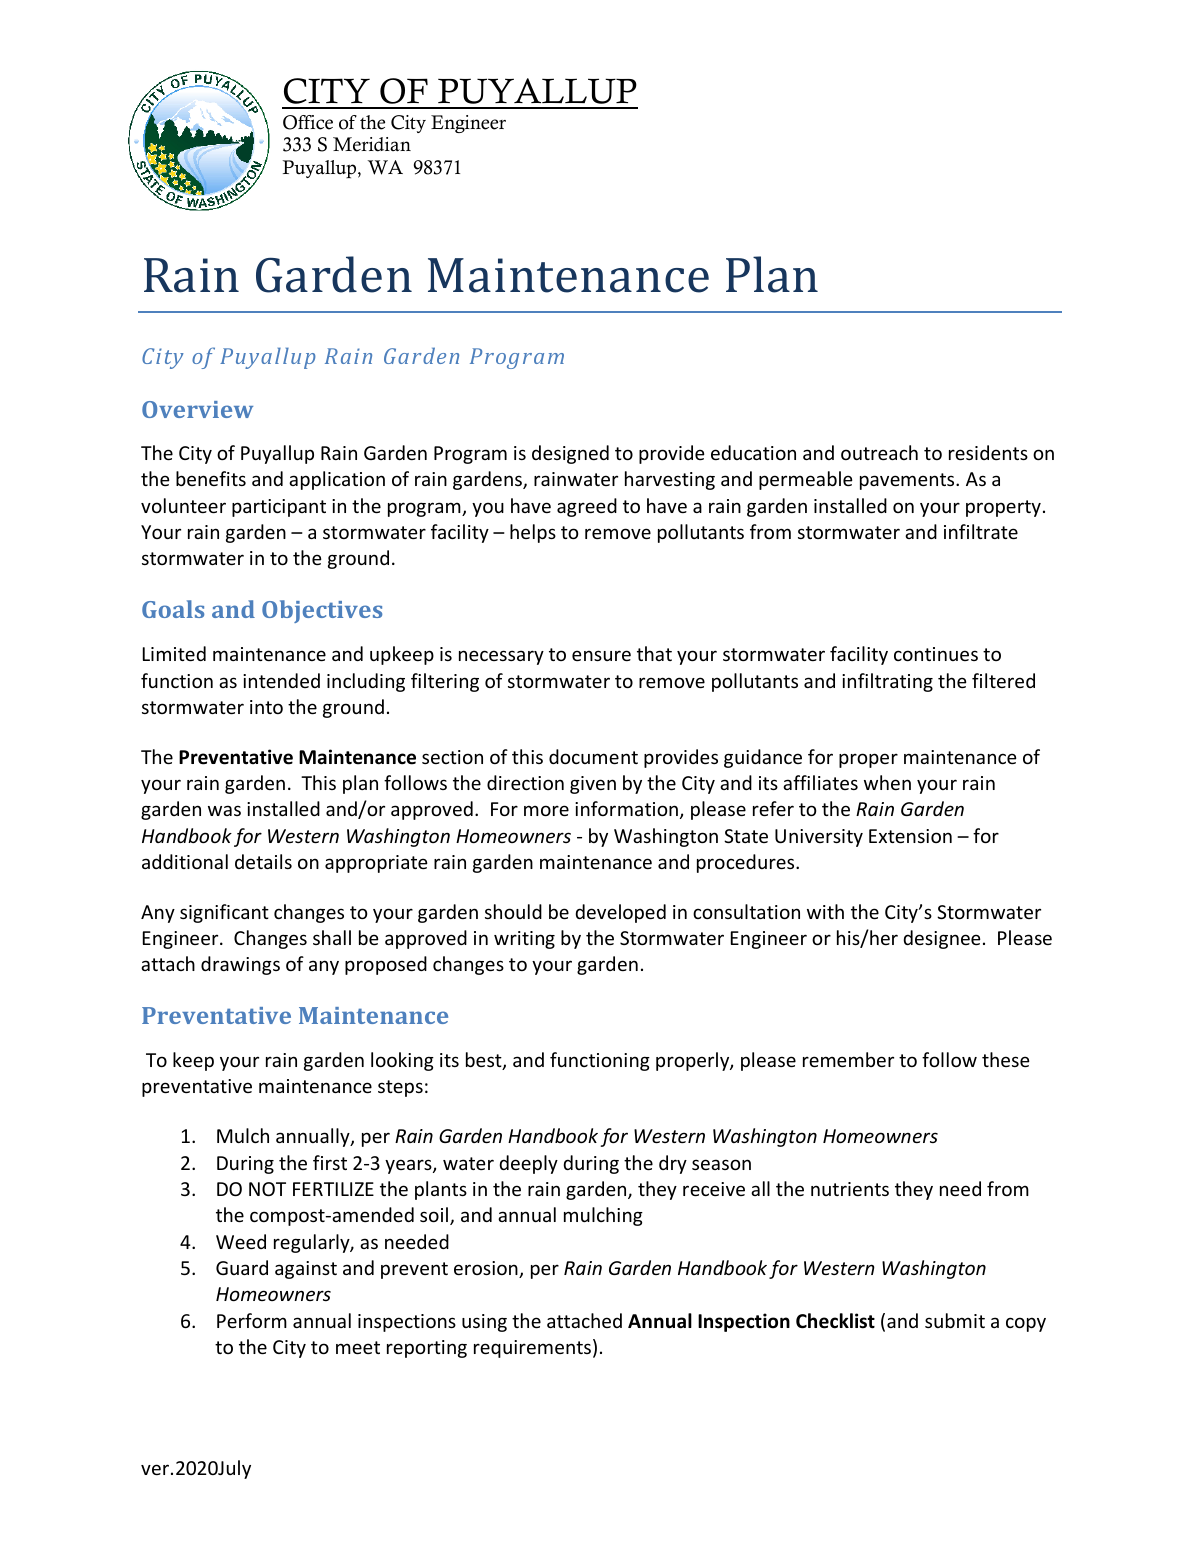 This screenshot has height=1552, width=1200. Describe the element at coordinates (570, 454) in the screenshot. I see `designed` at that location.
